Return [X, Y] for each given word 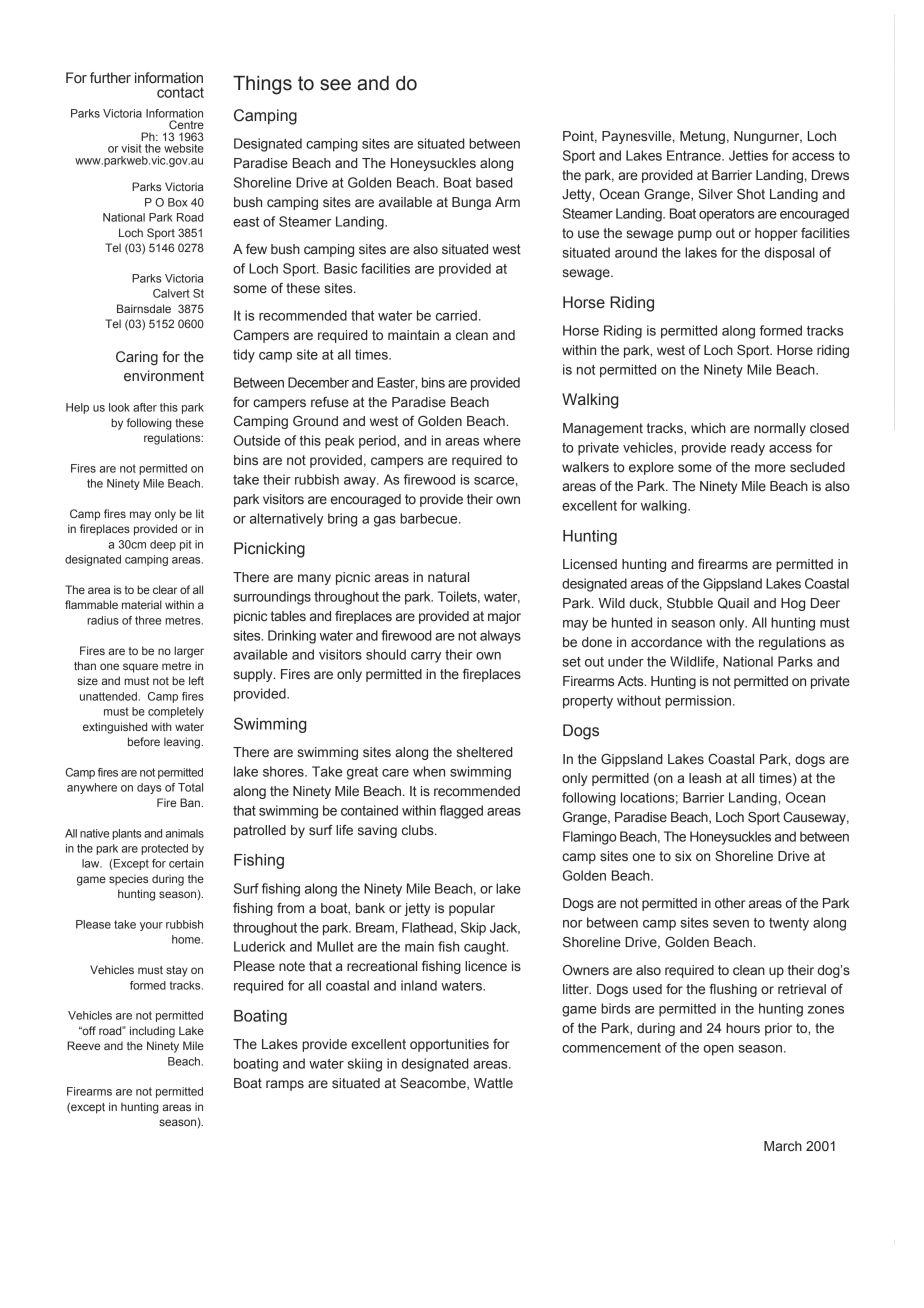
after [145, 407]
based [494, 182]
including [152, 1032]
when [429, 771]
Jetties [748, 155]
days [149, 788]
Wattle [493, 1083]
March [783, 1146]
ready [748, 449]
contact [180, 92]
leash [705, 778]
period [378, 442]
